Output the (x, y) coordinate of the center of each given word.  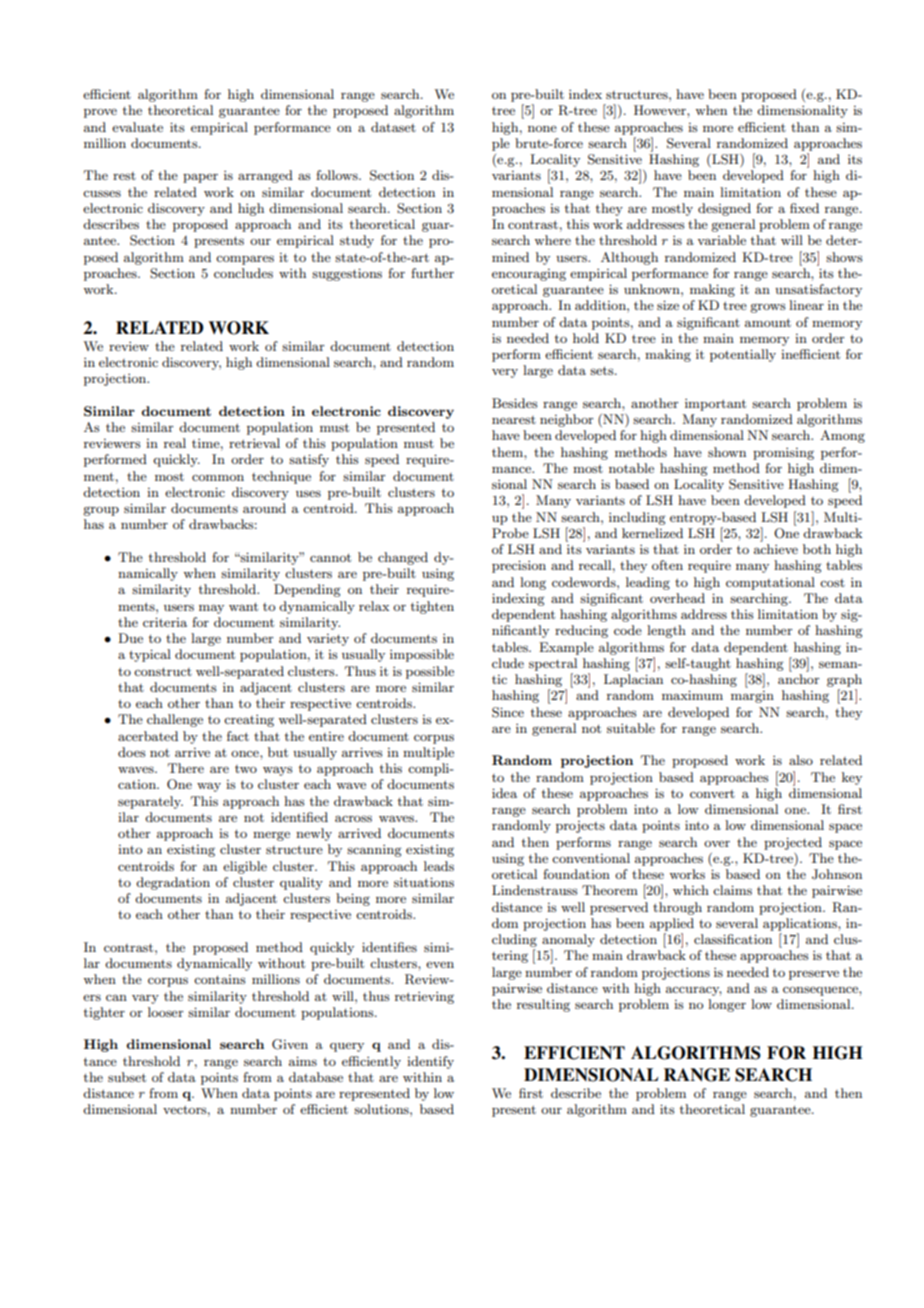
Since (508, 712)
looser (166, 1012)
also (801, 760)
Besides (515, 403)
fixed (804, 208)
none (542, 129)
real (175, 443)
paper (200, 178)
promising (783, 454)
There (186, 768)
